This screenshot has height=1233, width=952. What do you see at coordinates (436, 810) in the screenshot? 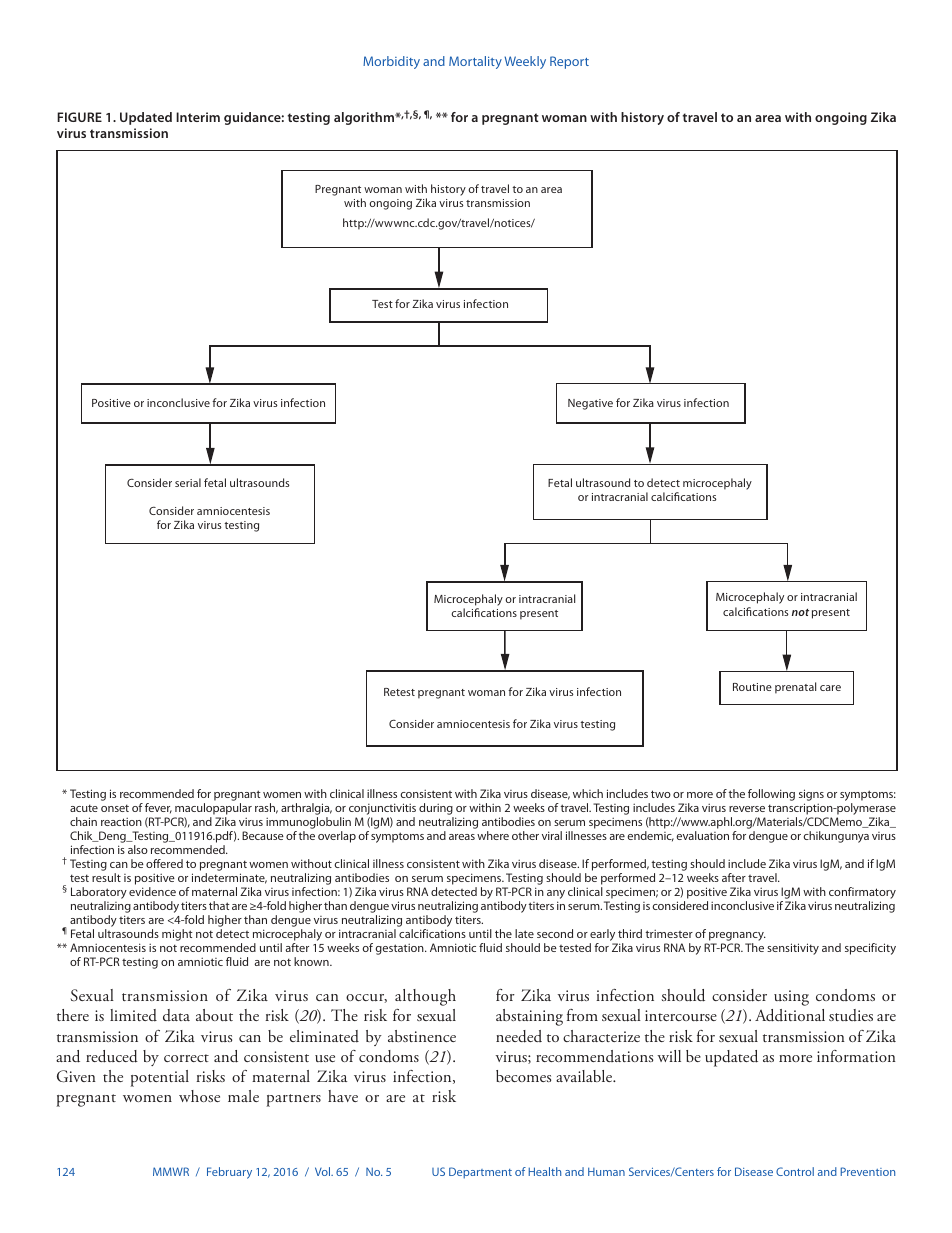
I see `during` at bounding box center [436, 810].
